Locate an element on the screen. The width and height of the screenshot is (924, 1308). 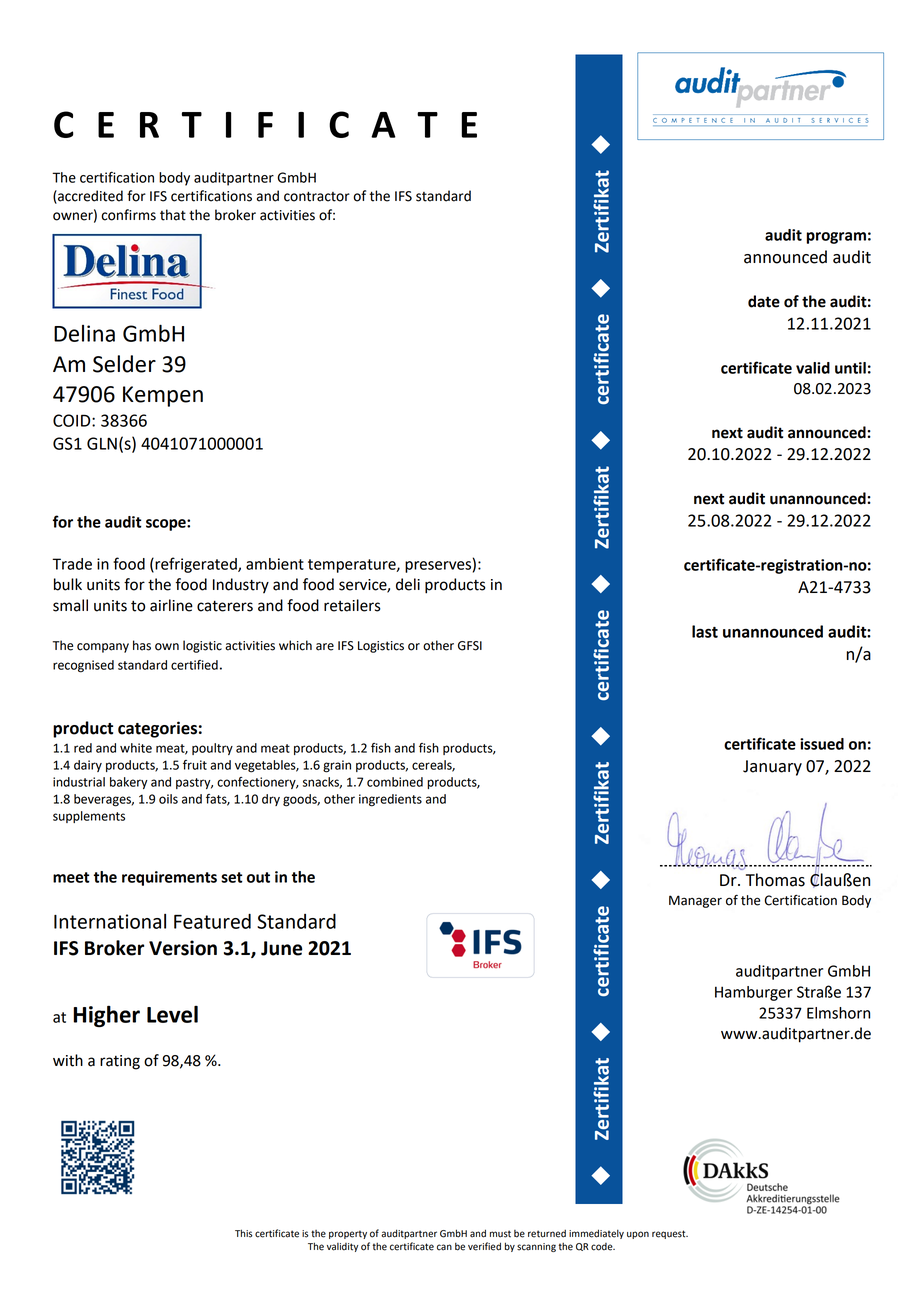
program is located at coordinates (836, 238).
